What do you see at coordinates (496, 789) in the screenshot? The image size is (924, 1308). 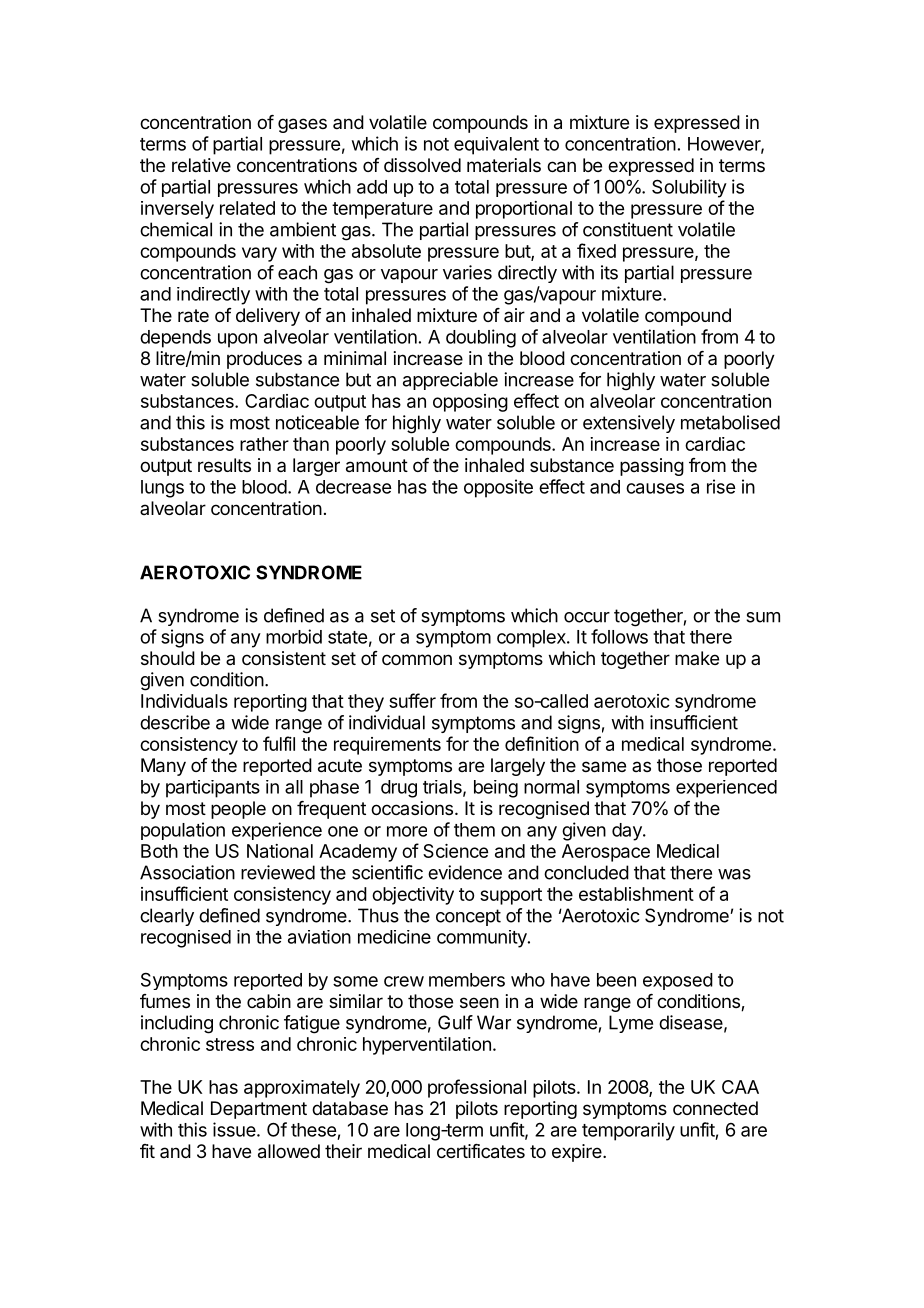 I see `being` at bounding box center [496, 789].
